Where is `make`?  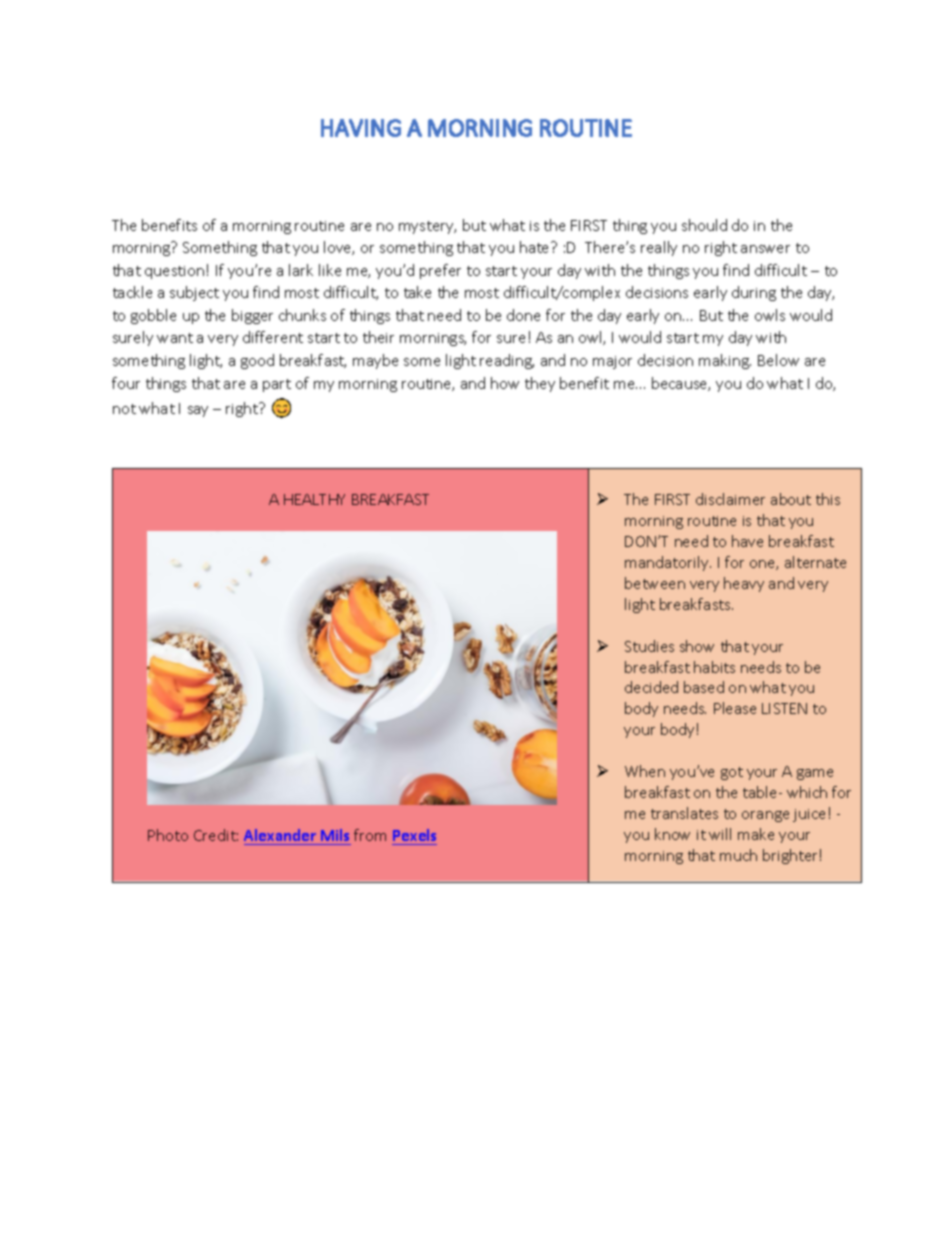
make is located at coordinates (756, 834).
